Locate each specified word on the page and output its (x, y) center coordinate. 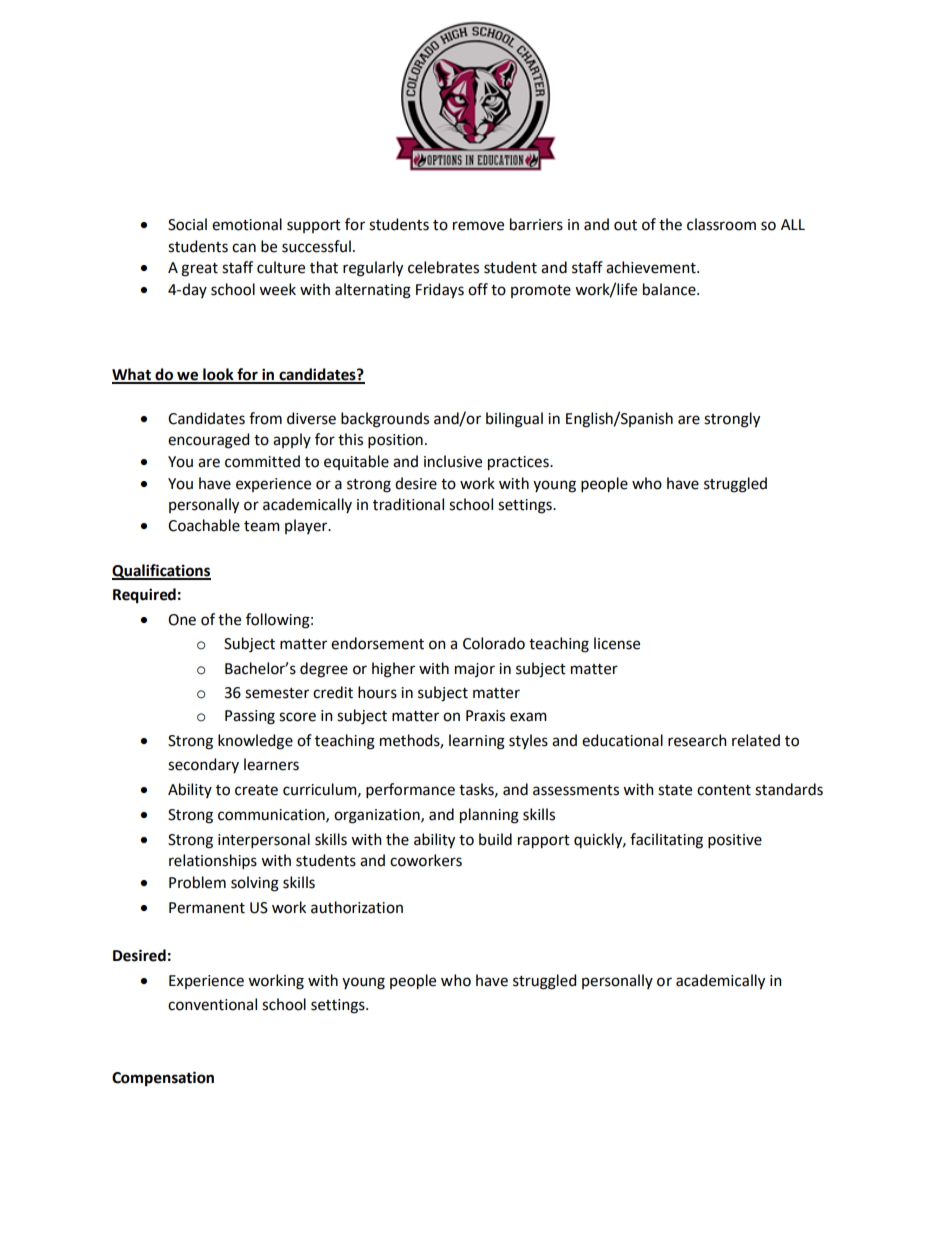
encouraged (208, 441)
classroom (721, 224)
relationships (213, 861)
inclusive (453, 461)
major (475, 670)
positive (735, 841)
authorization (357, 907)
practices (519, 463)
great (199, 270)
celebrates (443, 267)
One (182, 620)
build (495, 839)
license (617, 643)
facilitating (666, 841)
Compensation (163, 1079)
